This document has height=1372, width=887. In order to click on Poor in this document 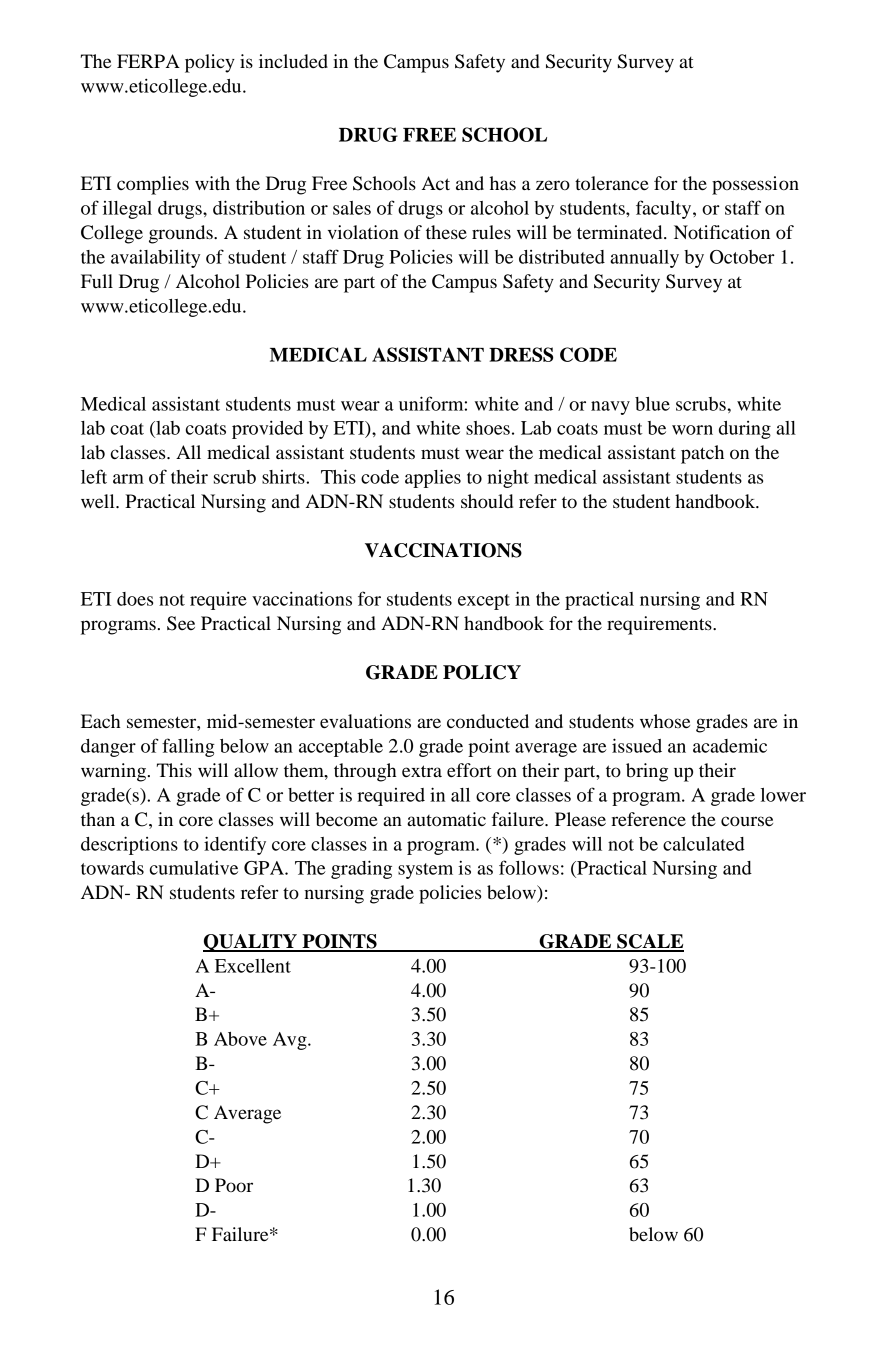, I will do `click(234, 1185)`.
